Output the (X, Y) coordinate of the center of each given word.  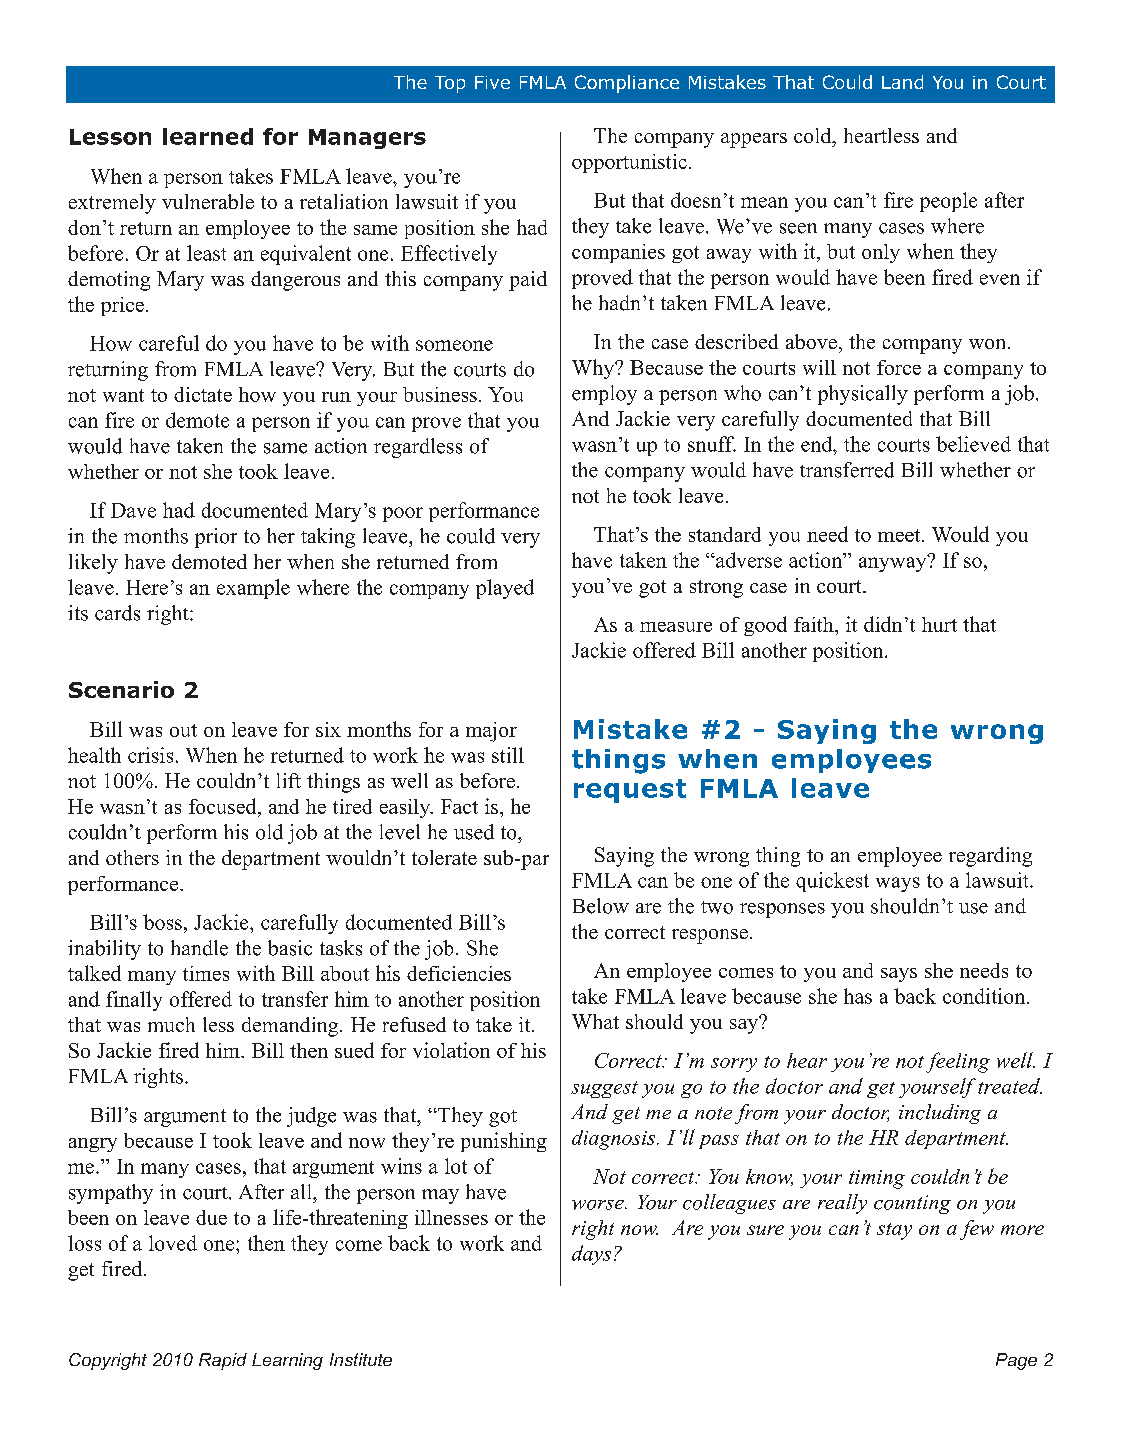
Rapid (223, 1361)
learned (208, 136)
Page (1016, 1361)
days (591, 1255)
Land (902, 82)
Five (492, 82)
